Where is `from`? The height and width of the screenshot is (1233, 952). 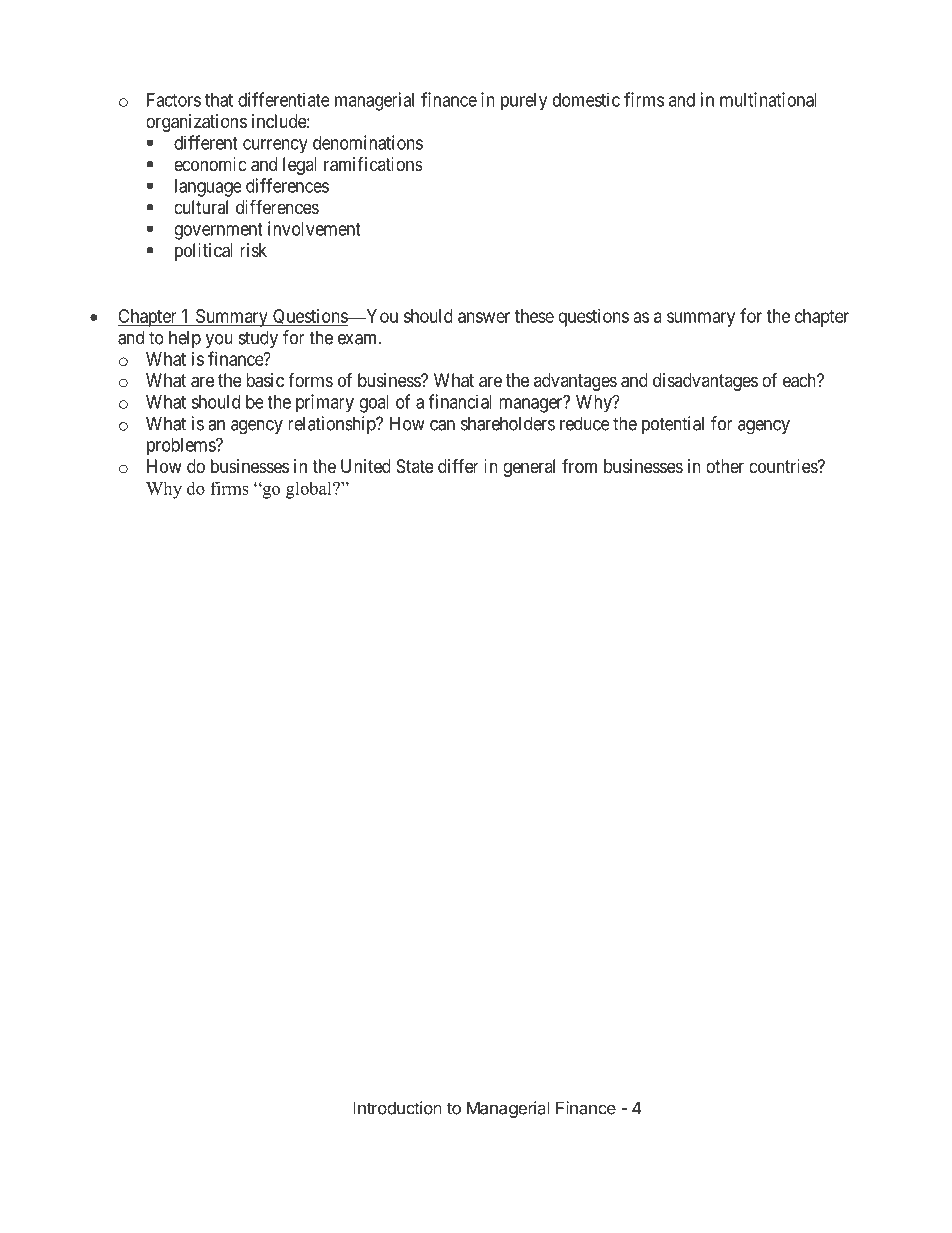 from is located at coordinates (579, 466).
